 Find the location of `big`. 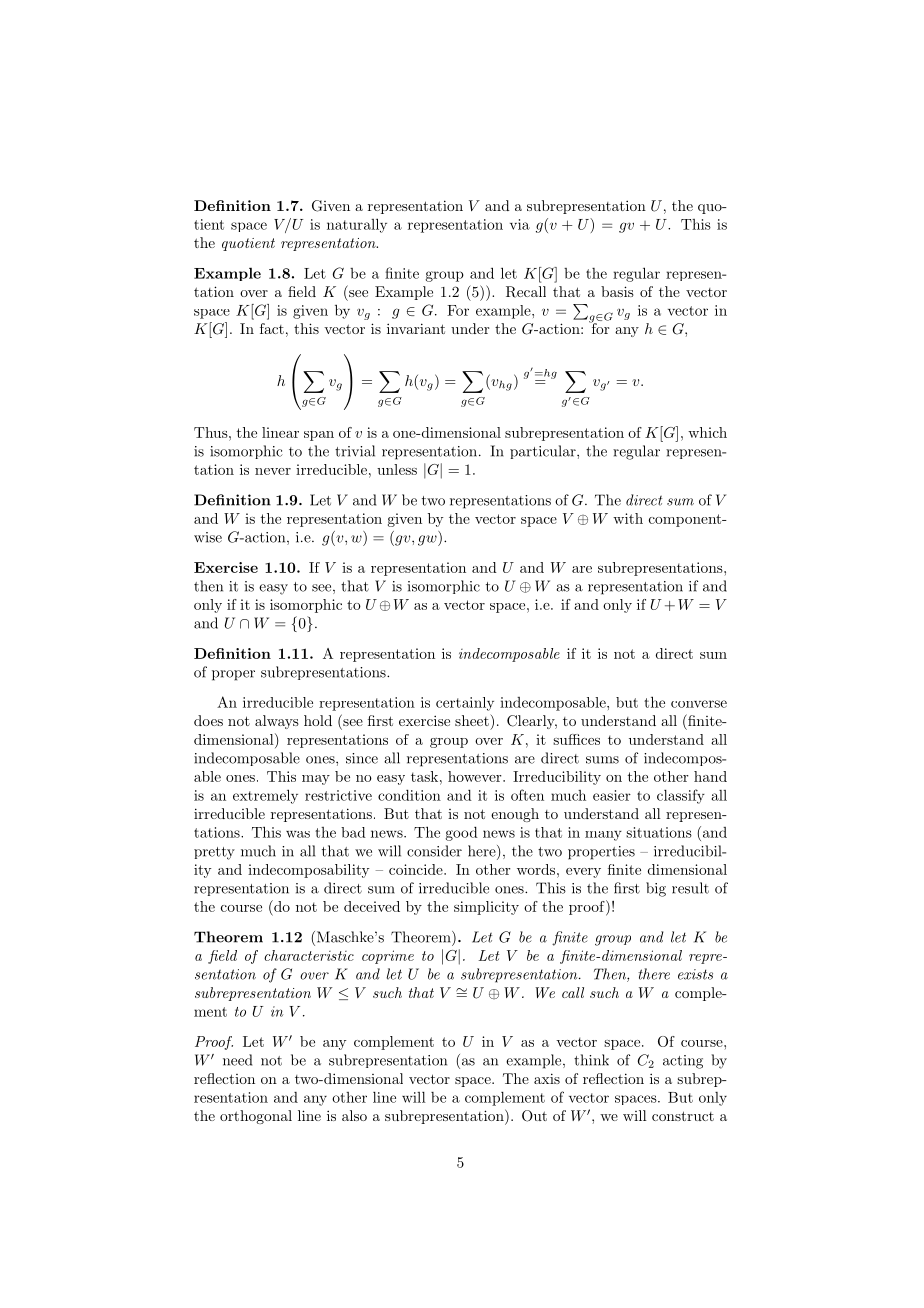

big is located at coordinates (656, 889).
